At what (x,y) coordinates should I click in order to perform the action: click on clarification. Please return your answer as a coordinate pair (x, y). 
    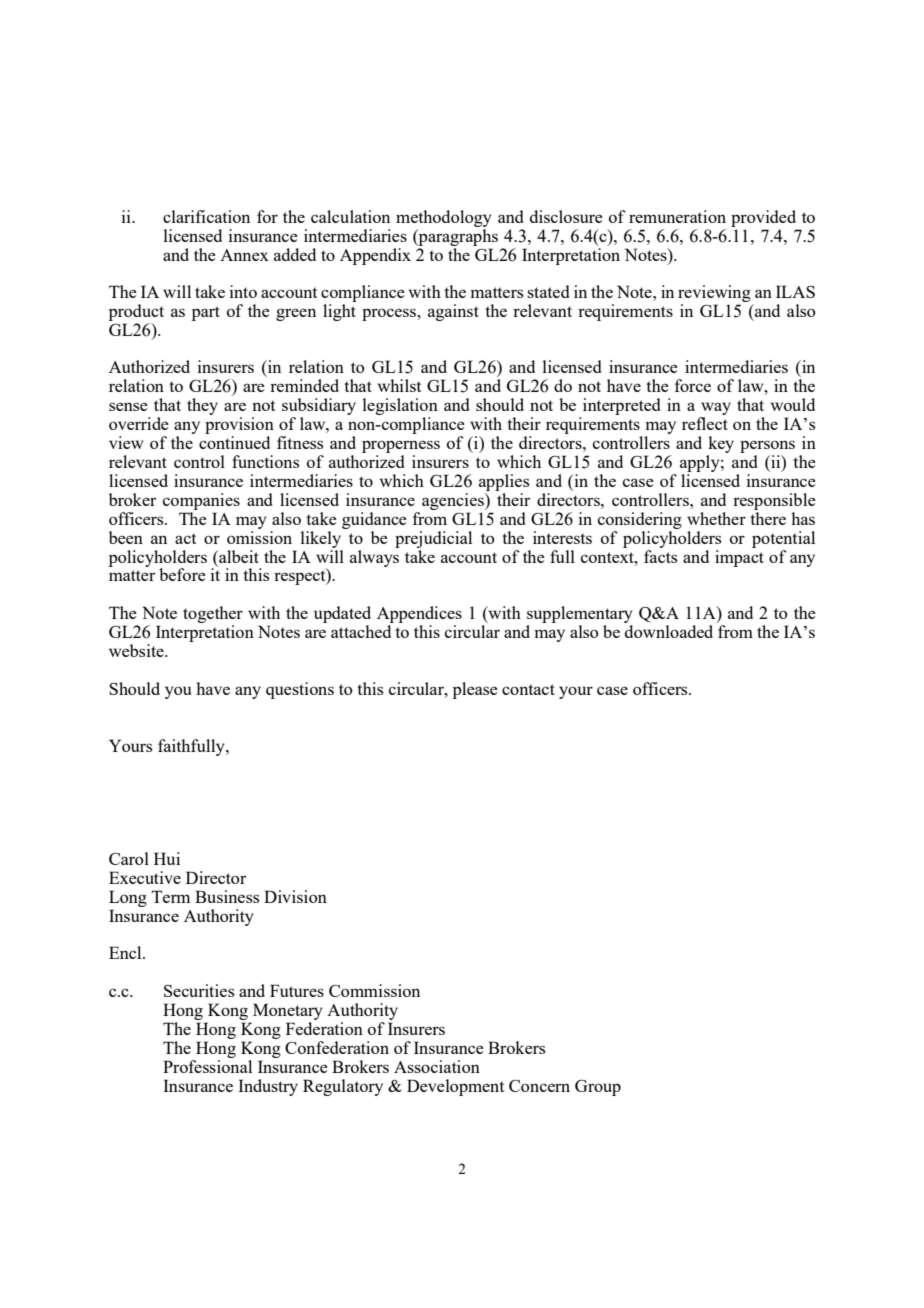
    Looking at the image, I should click on (206, 216).
